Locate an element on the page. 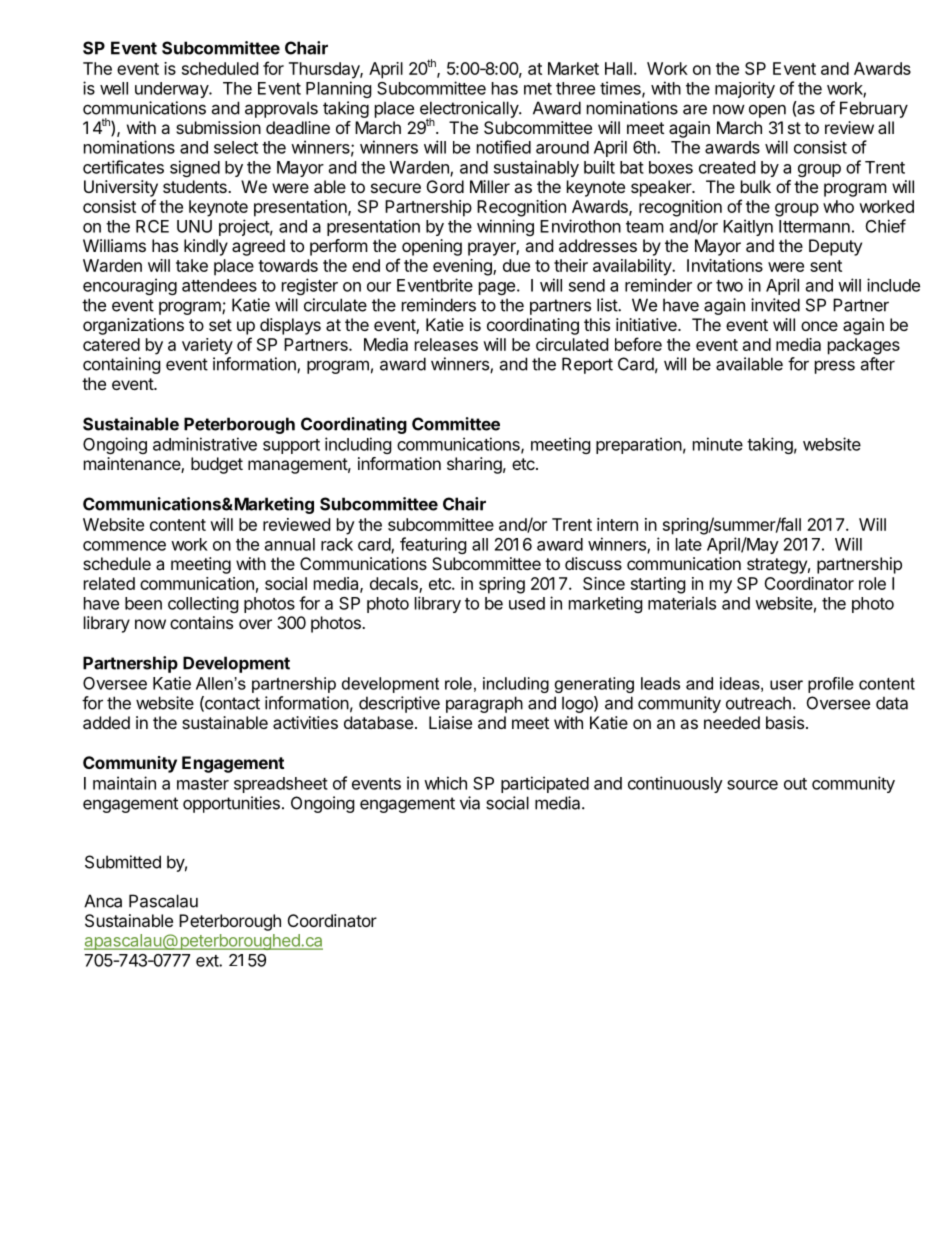 This document has height=1233, width=952. minute is located at coordinates (718, 444).
